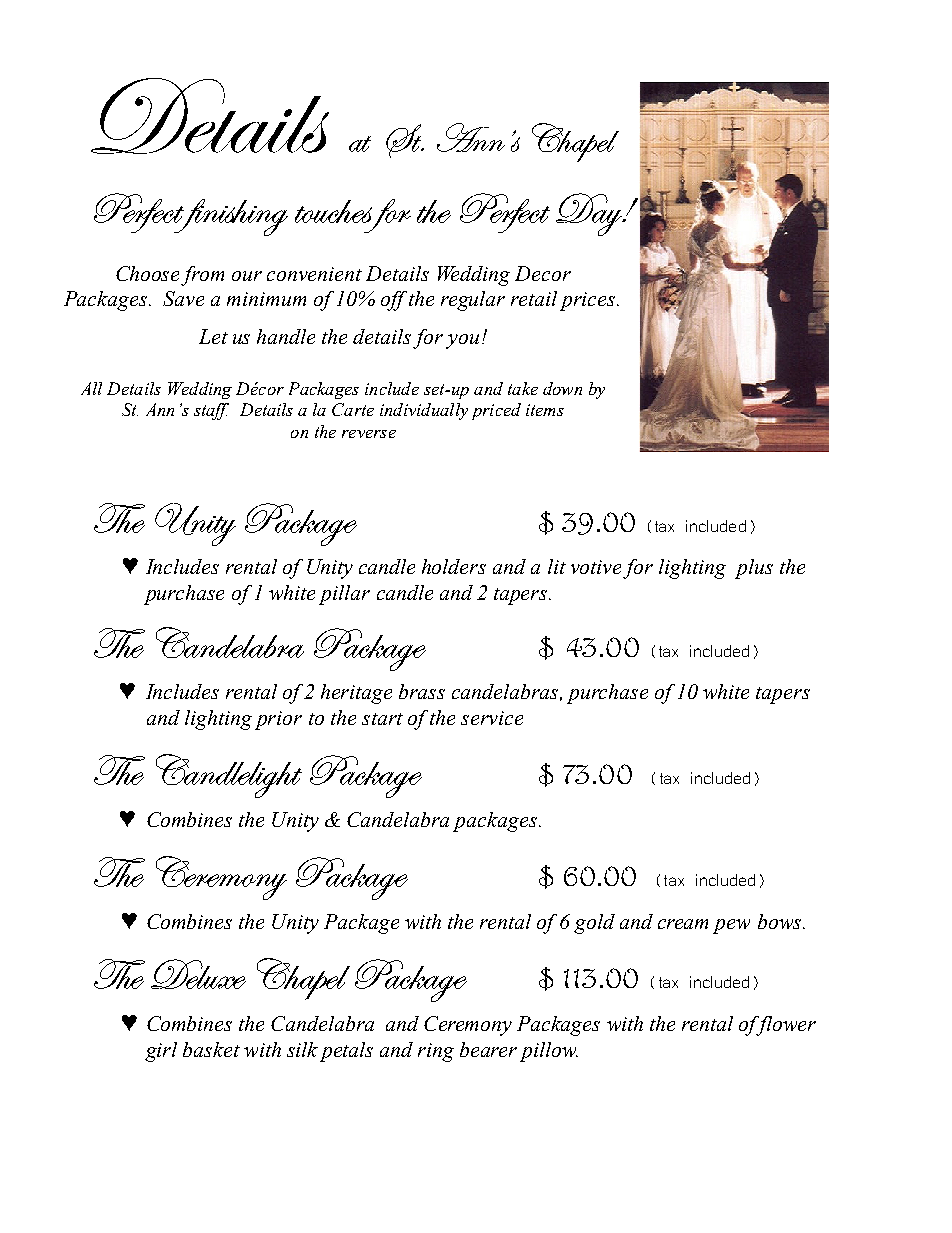  Describe the element at coordinates (422, 691) in the screenshot. I see `brass` at that location.
